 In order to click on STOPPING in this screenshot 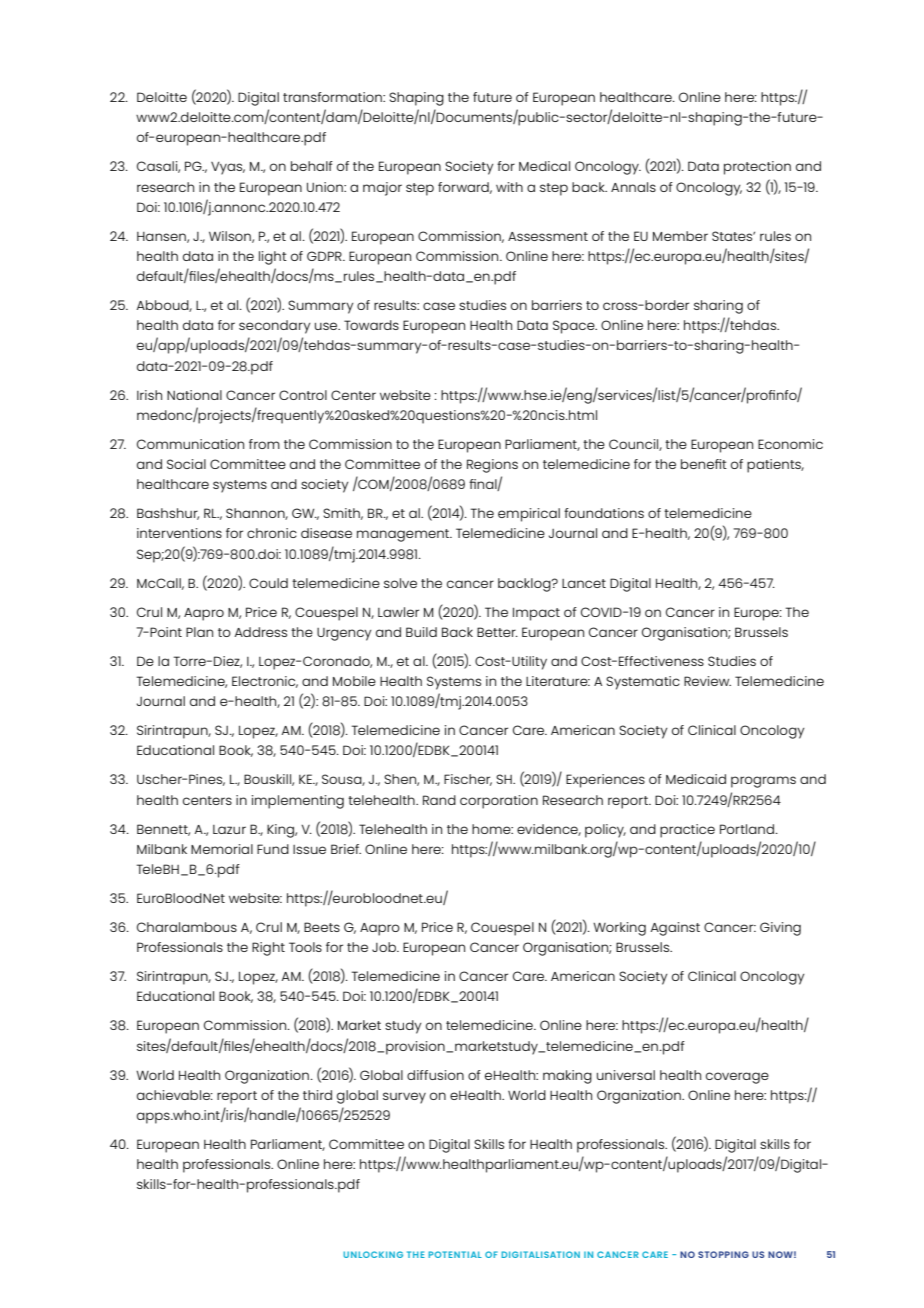, I will do `click(723, 1254)`.
